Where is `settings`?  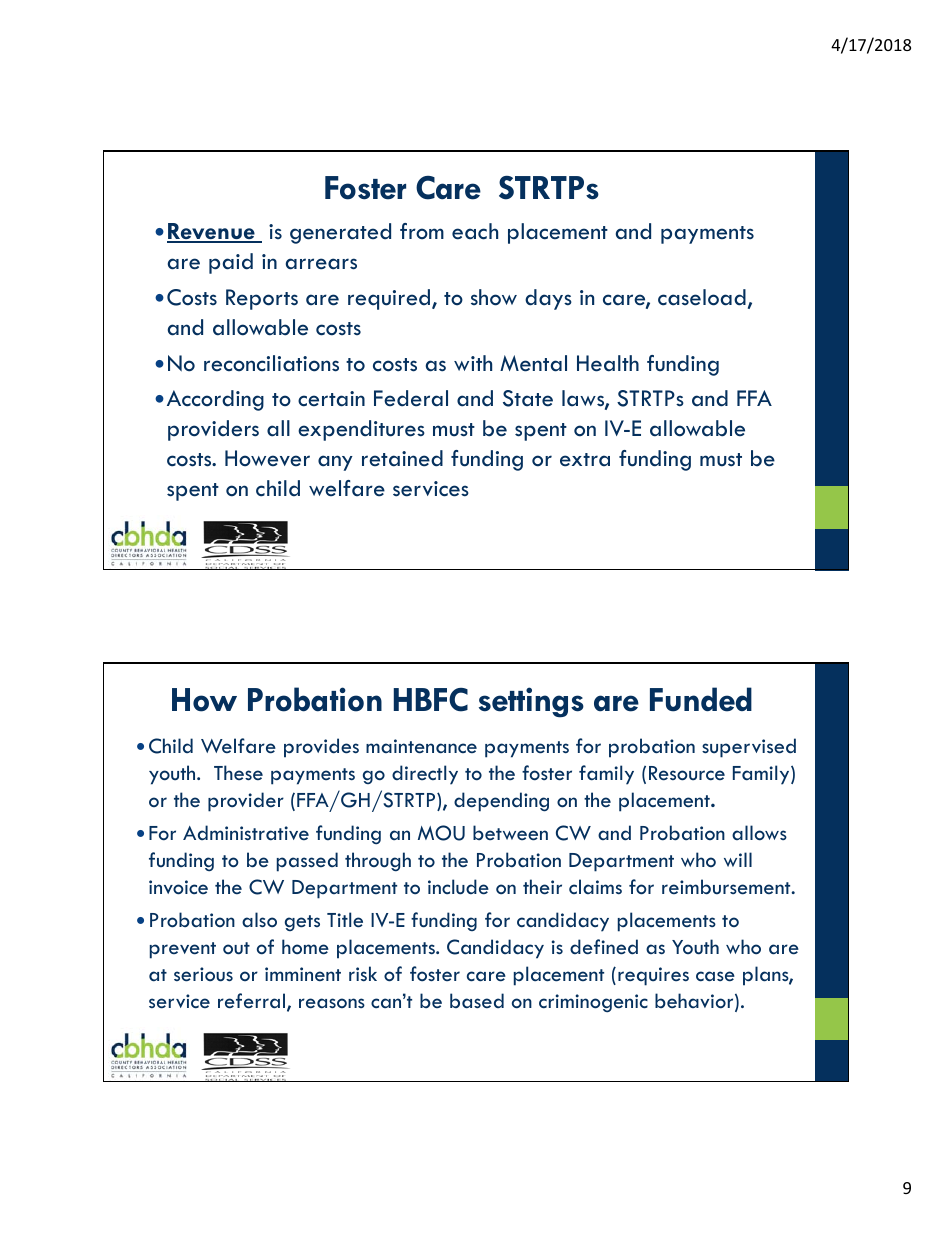
settings is located at coordinates (531, 702).
